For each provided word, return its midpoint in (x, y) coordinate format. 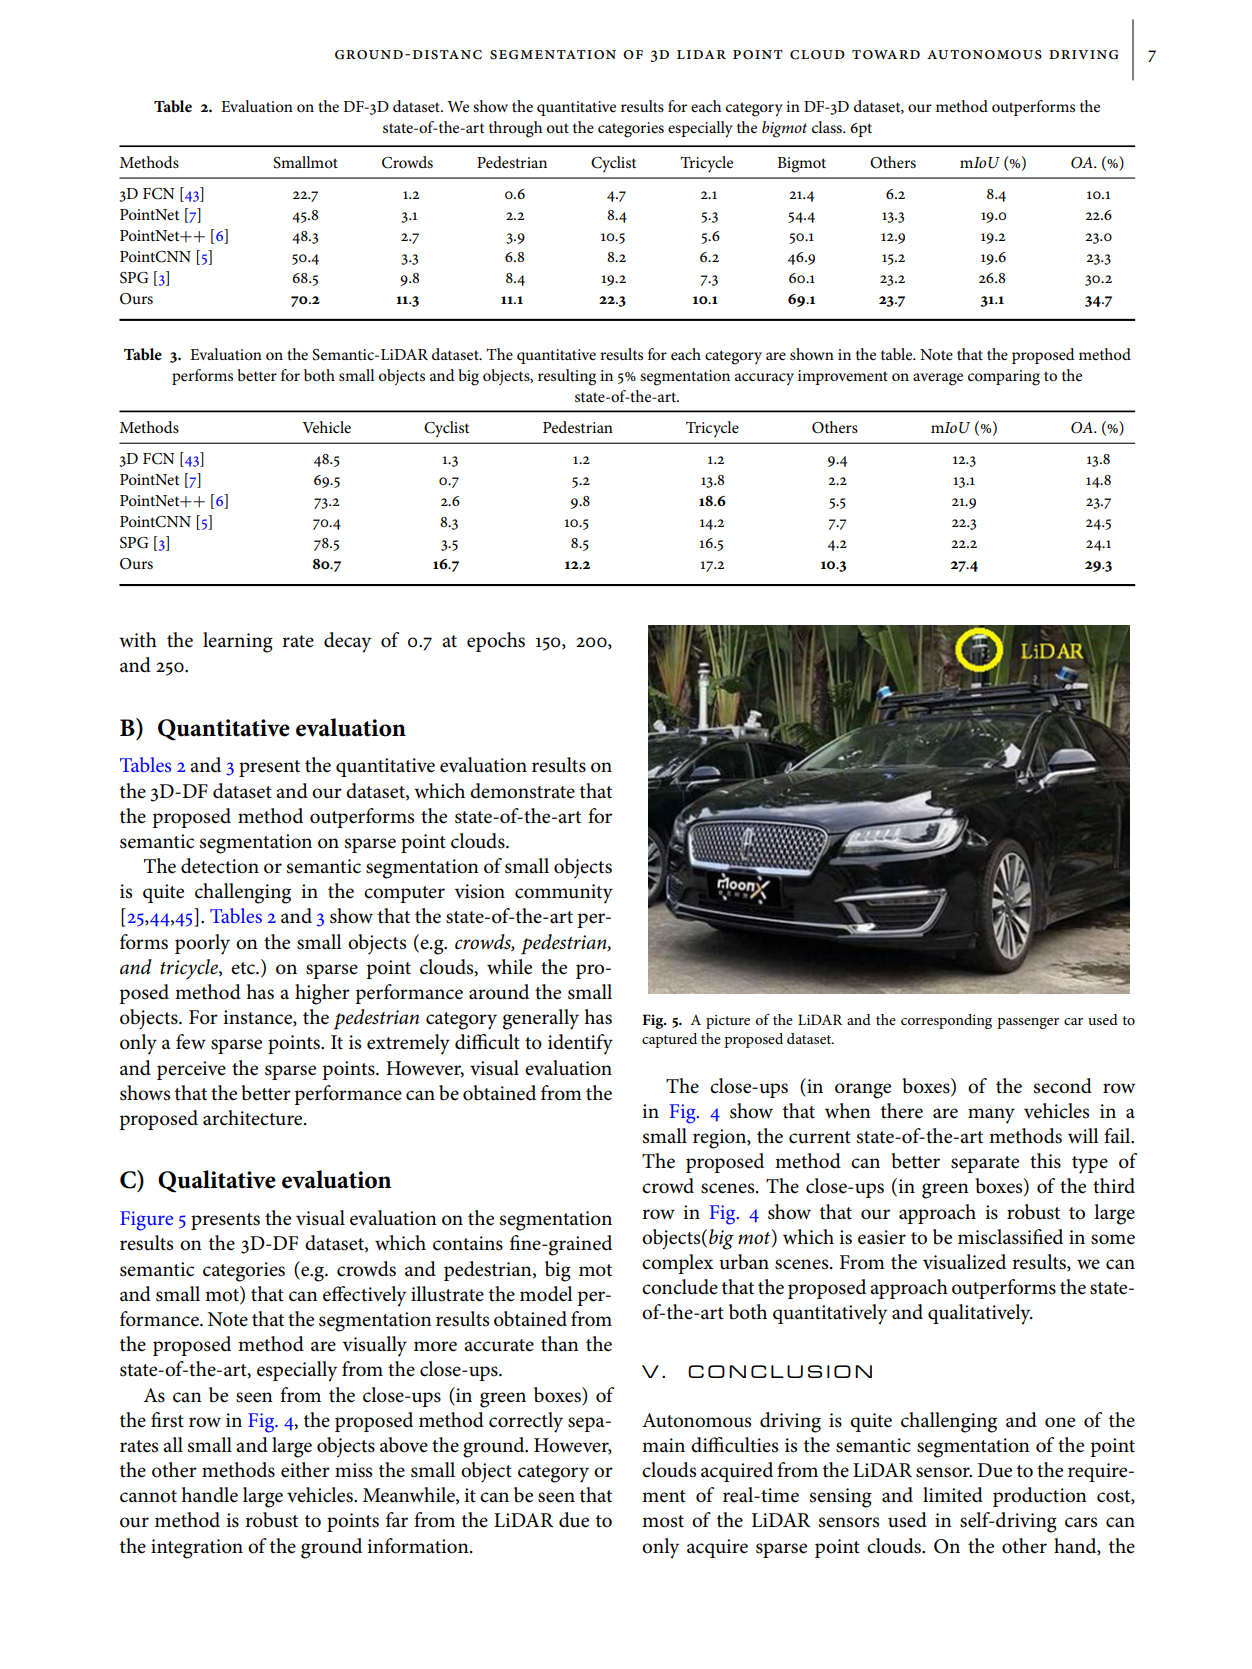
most (663, 1521)
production (1040, 1497)
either (305, 1470)
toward (886, 55)
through (515, 129)
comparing (1004, 378)
